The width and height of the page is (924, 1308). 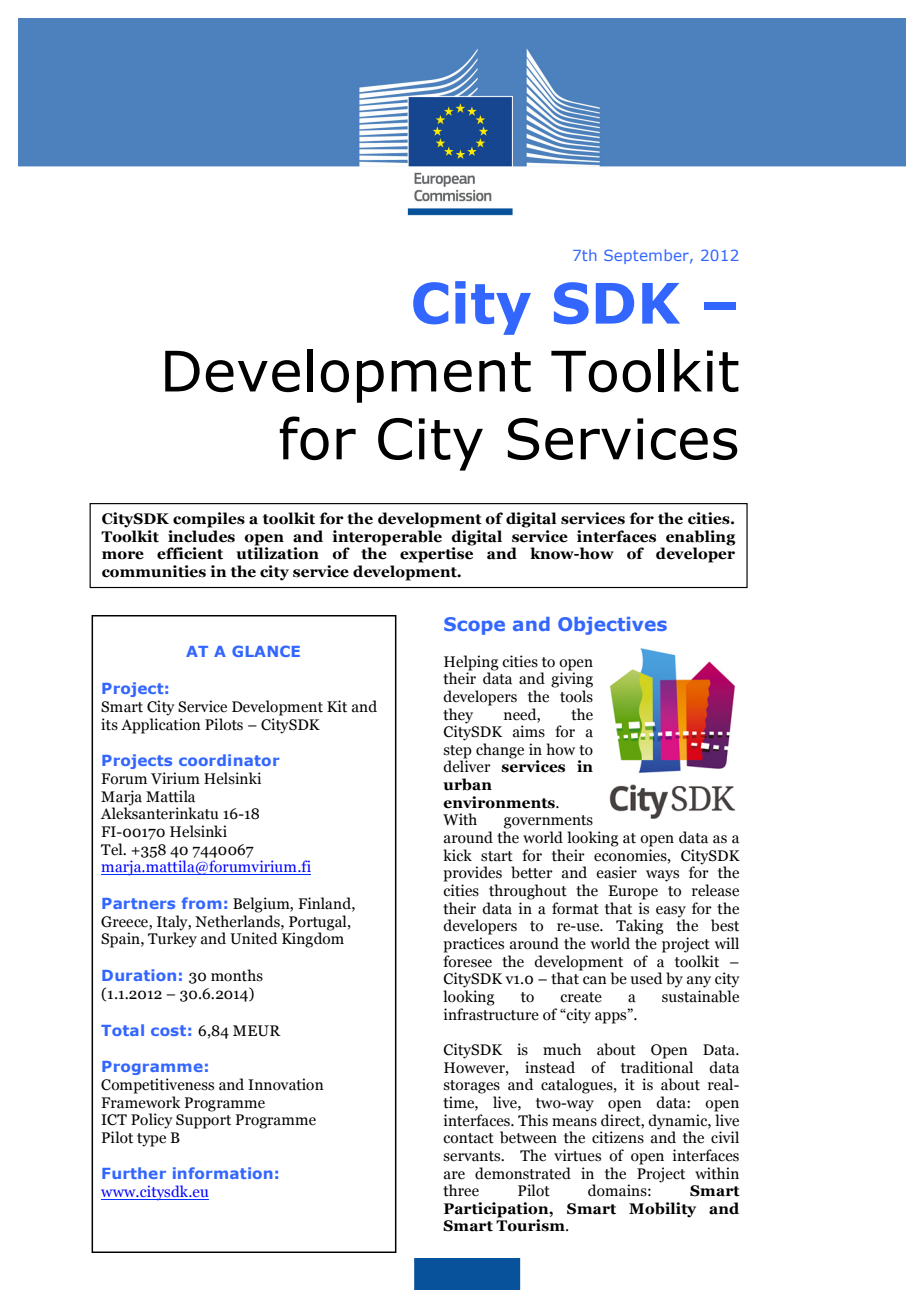 What do you see at coordinates (134, 1173) in the page?
I see `Further` at bounding box center [134, 1173].
